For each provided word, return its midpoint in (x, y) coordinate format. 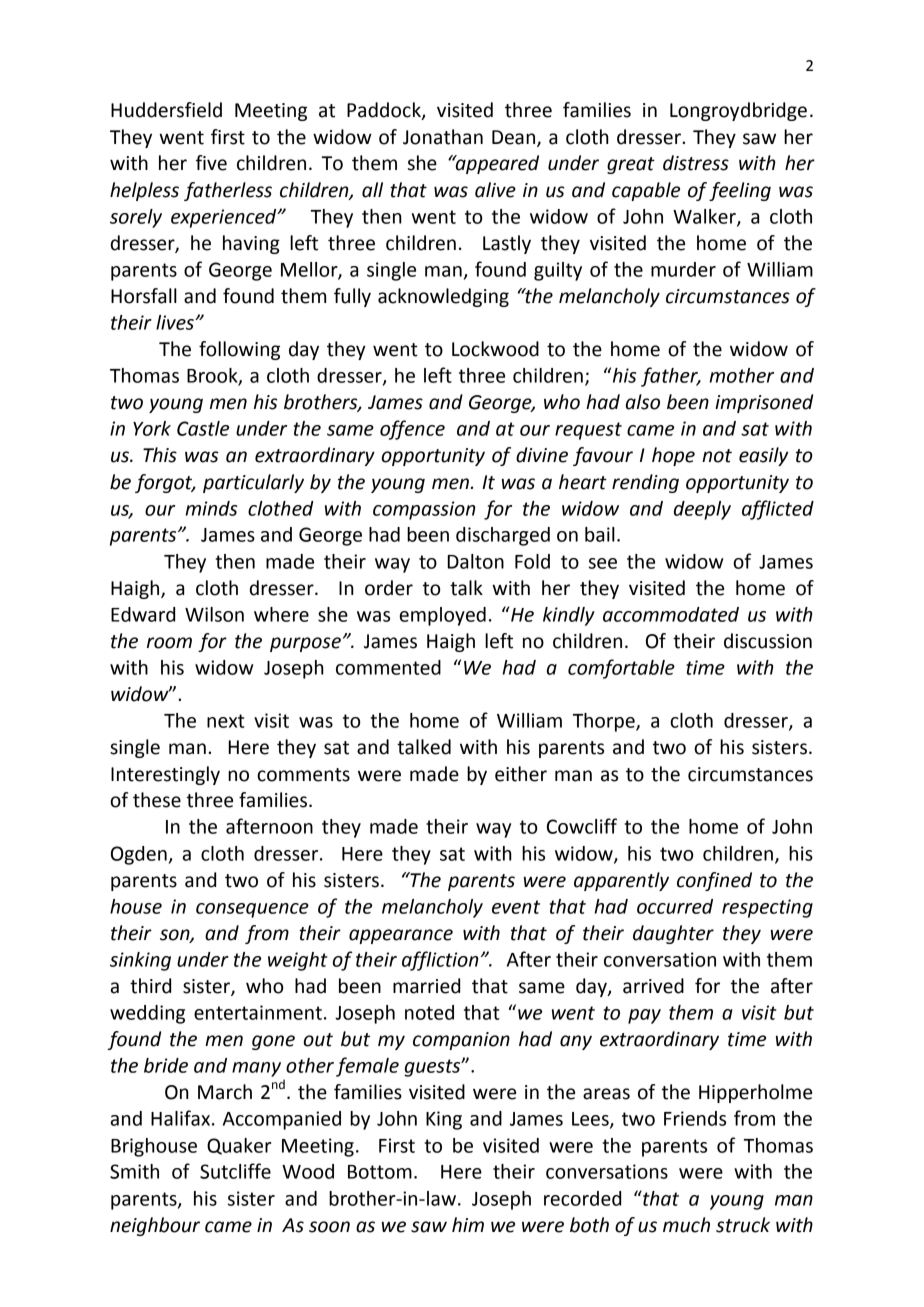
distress (696, 163)
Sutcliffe (235, 1171)
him (468, 1224)
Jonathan (443, 137)
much (686, 1225)
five (211, 163)
